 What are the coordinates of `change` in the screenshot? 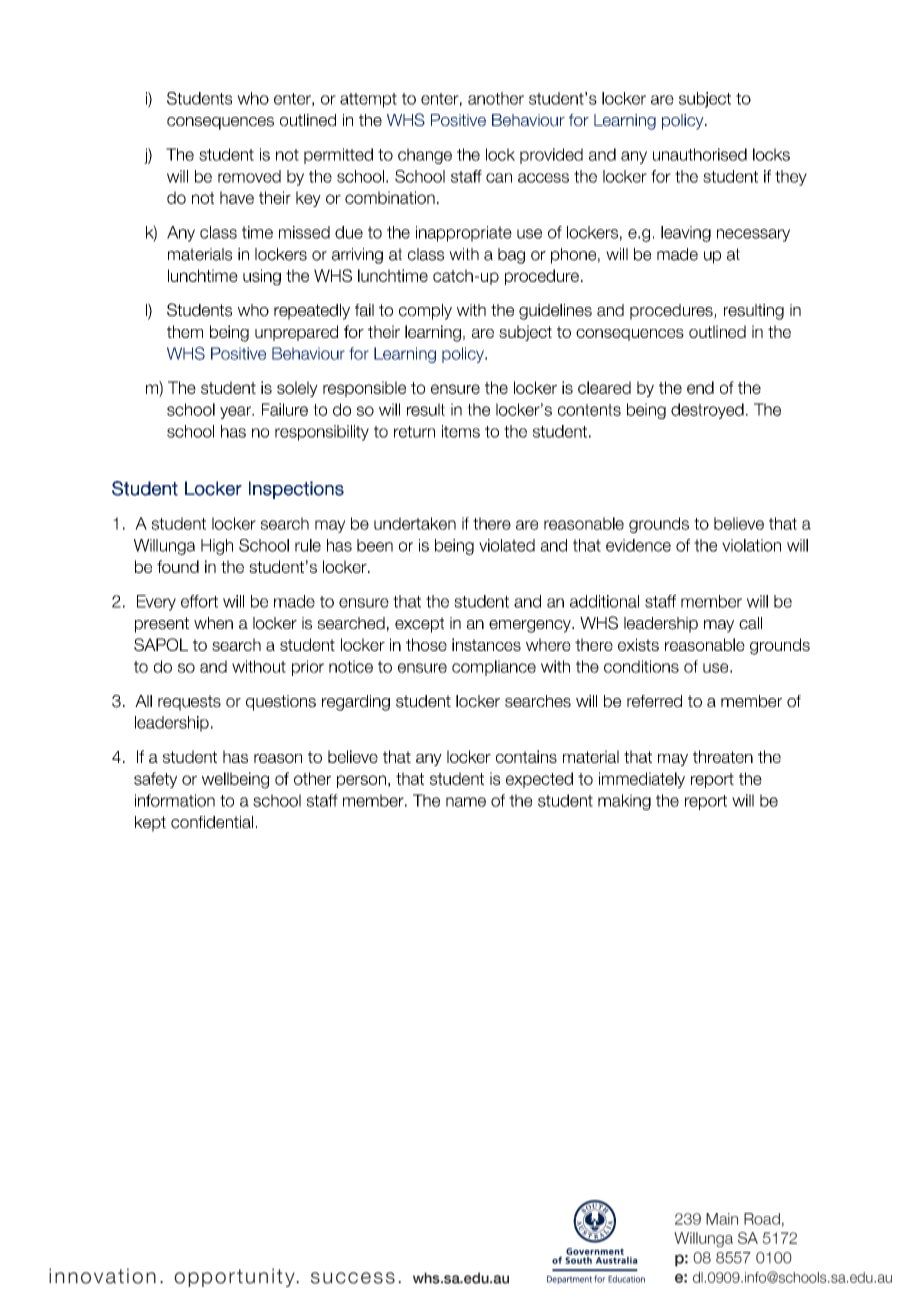 It's located at (425, 156).
